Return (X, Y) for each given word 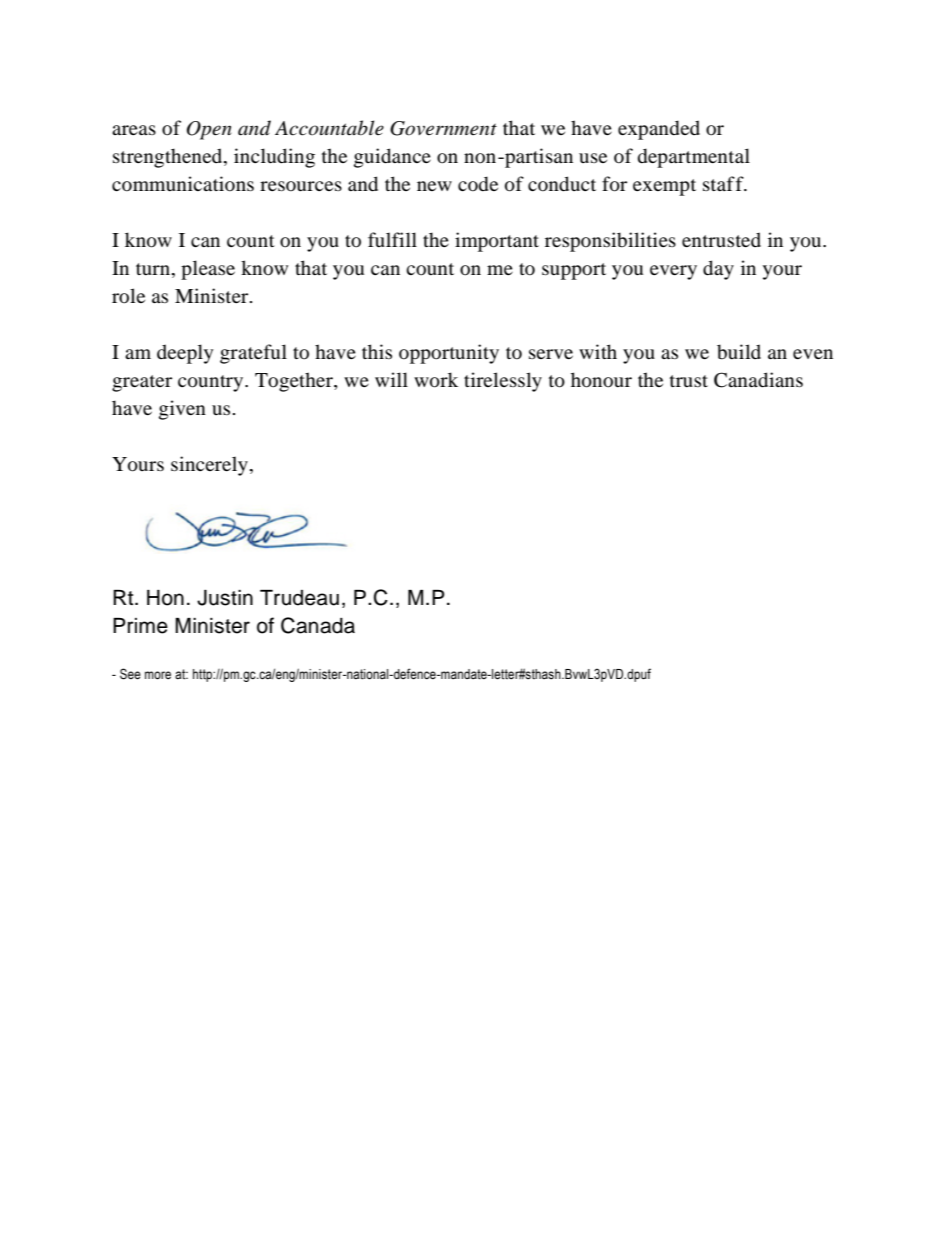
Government (443, 128)
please (208, 270)
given (182, 410)
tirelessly (503, 382)
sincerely (209, 466)
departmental (694, 158)
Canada (318, 625)
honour (601, 380)
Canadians (758, 380)
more (158, 675)
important (497, 242)
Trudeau (299, 598)
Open (209, 130)
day (718, 270)
